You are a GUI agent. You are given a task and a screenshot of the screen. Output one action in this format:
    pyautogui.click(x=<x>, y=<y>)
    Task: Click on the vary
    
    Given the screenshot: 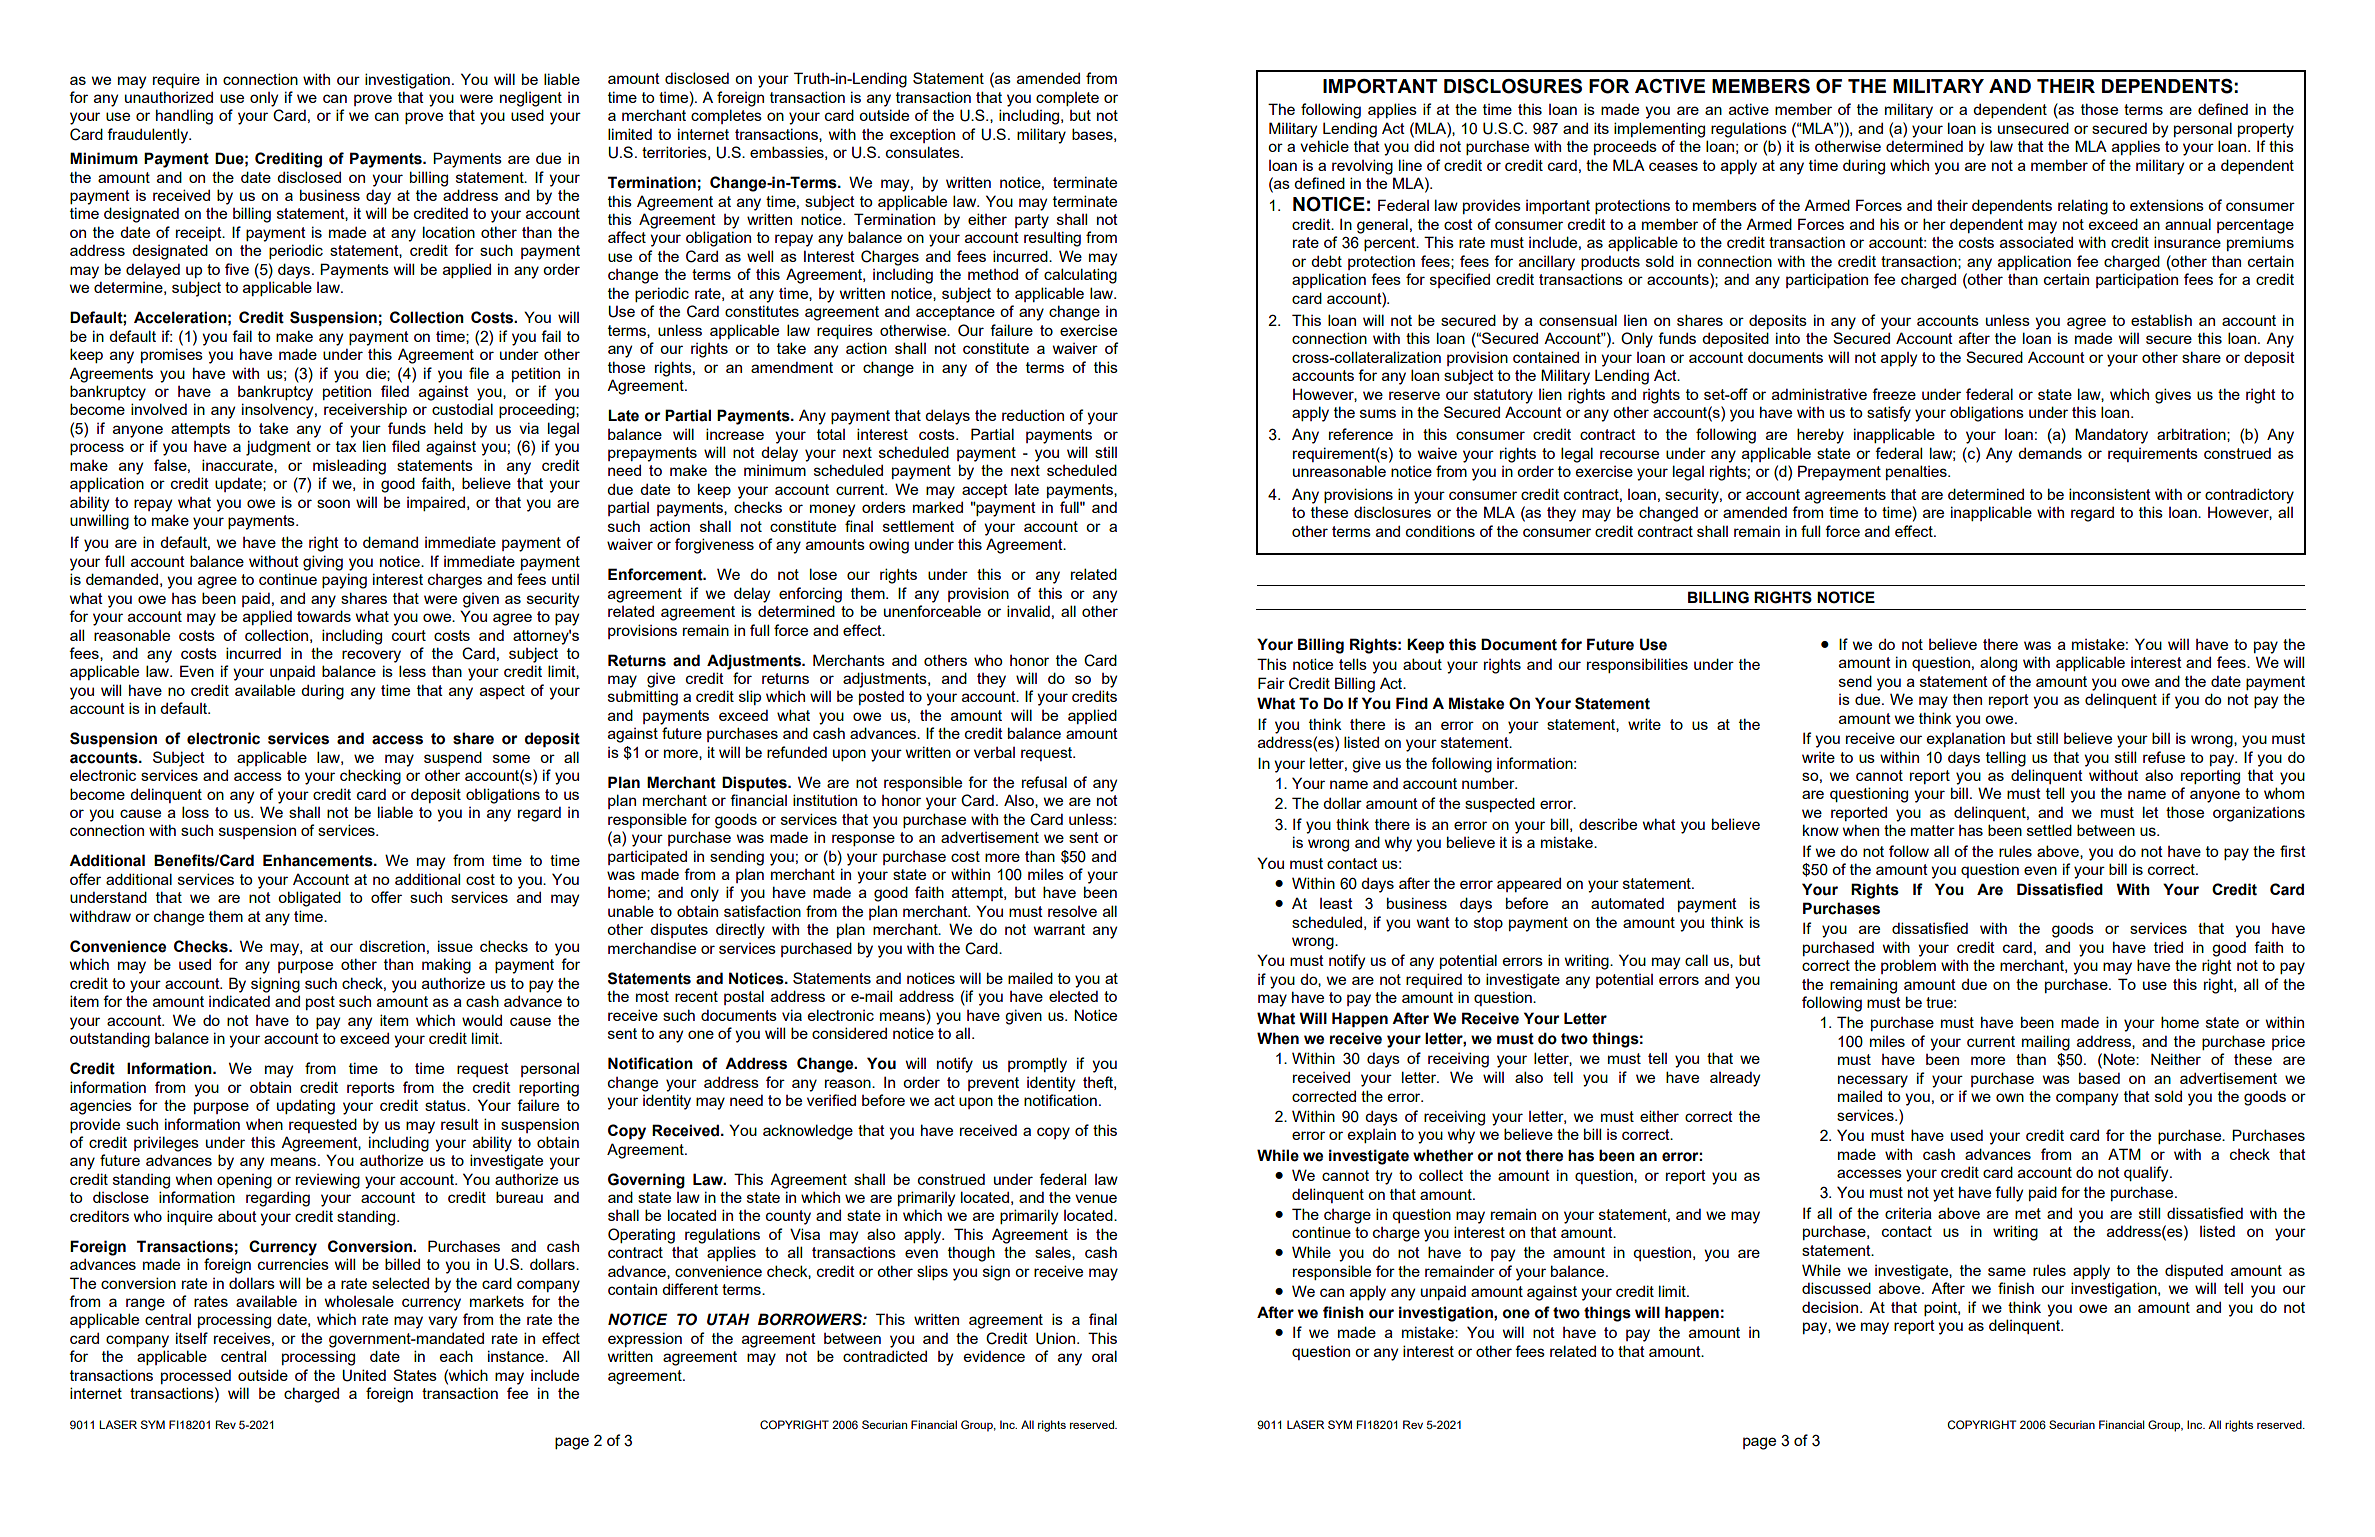 What is the action you would take?
    pyautogui.click(x=442, y=1322)
